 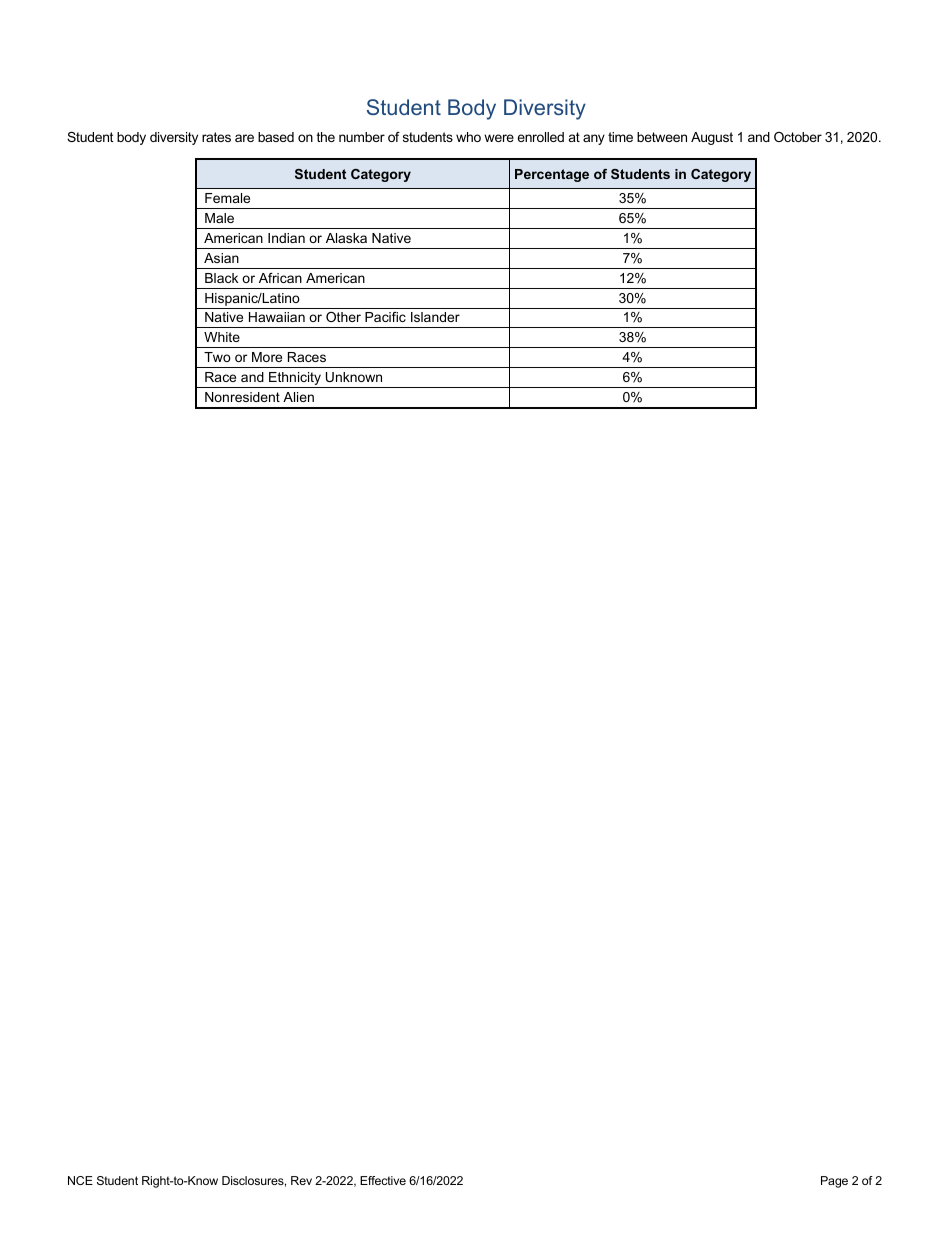 I want to click on NCE, so click(x=80, y=1180).
